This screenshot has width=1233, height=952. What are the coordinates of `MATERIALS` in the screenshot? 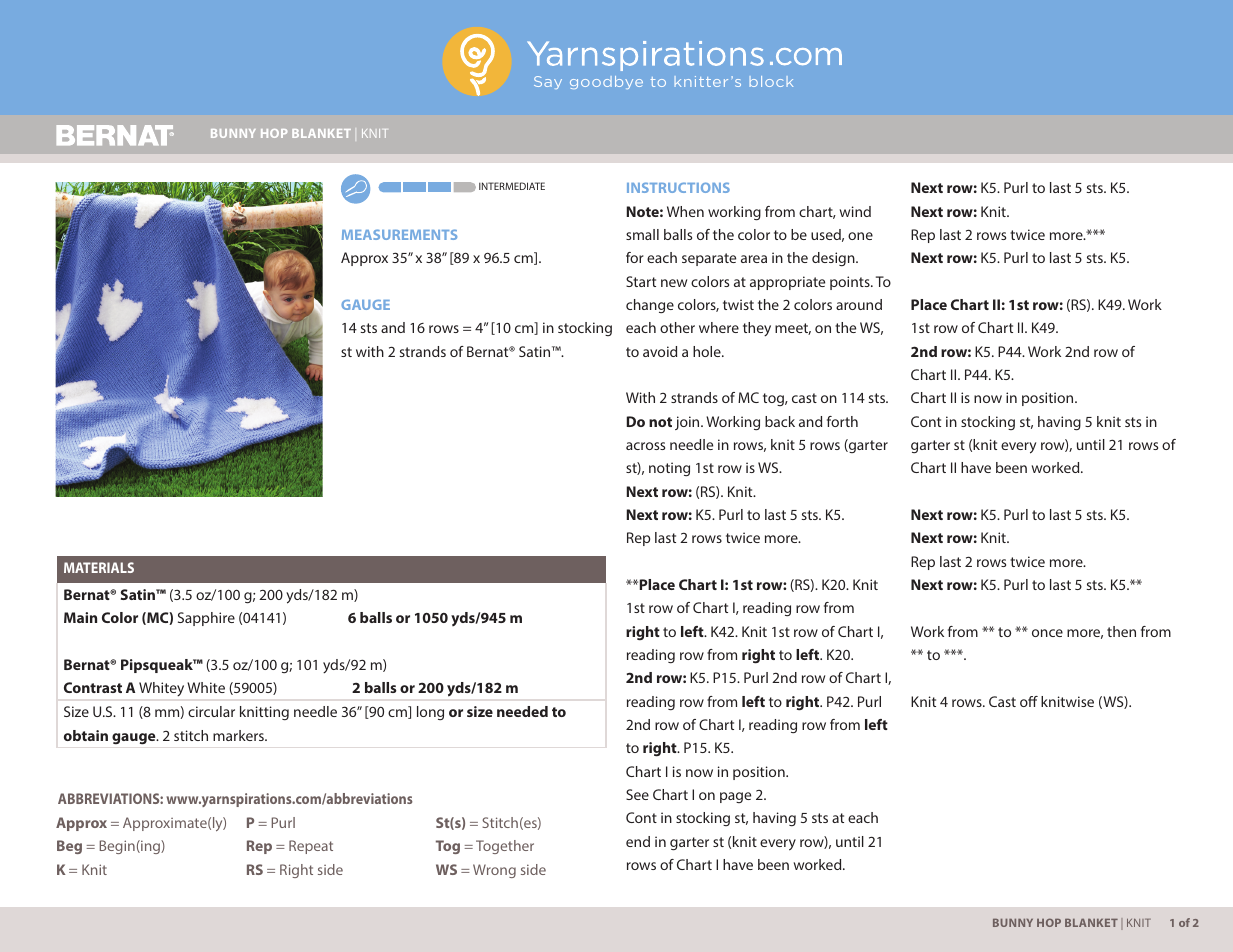 It's located at (99, 567).
